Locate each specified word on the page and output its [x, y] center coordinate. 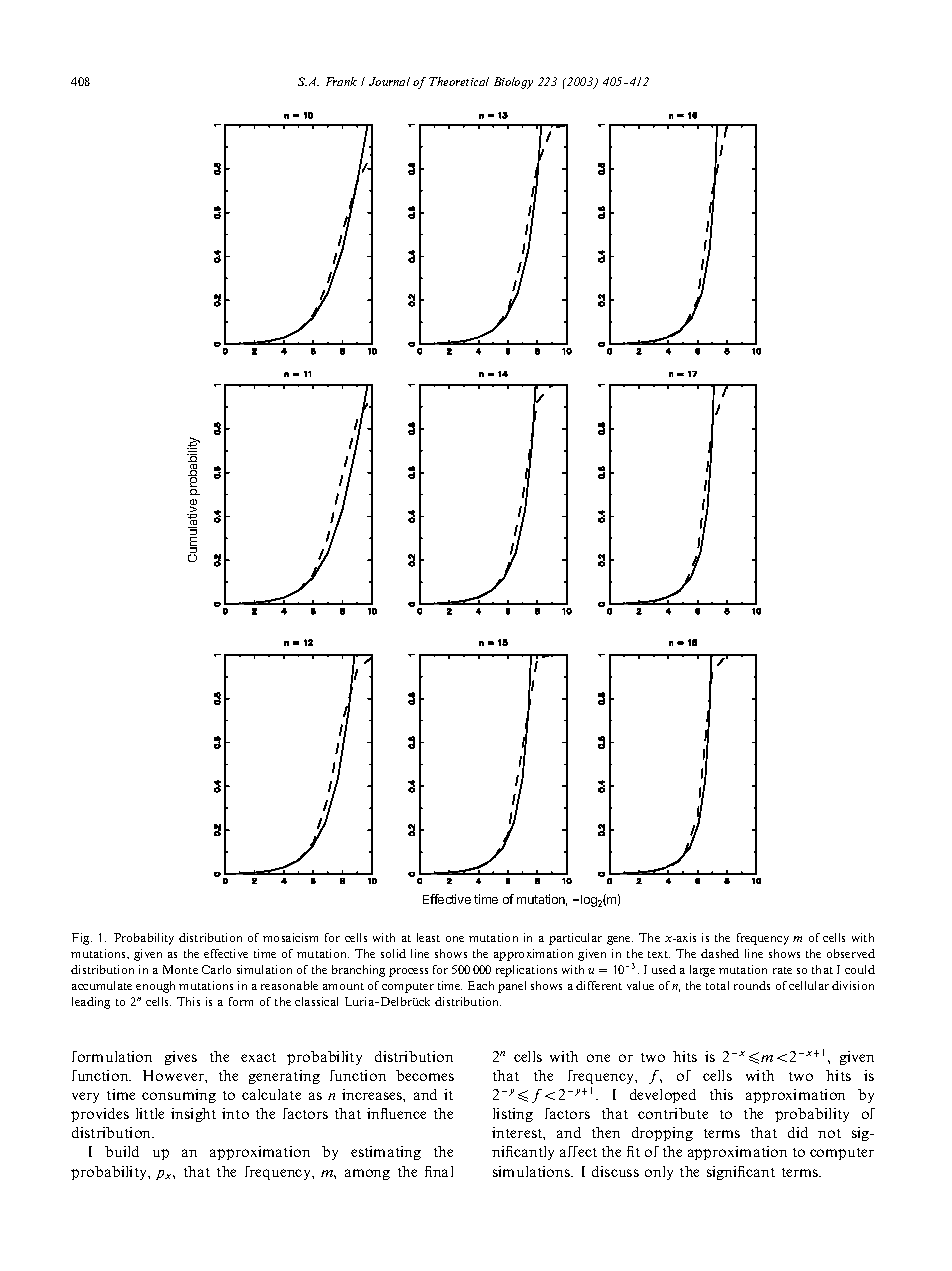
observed [851, 953]
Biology [513, 83]
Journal [389, 81]
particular [575, 939]
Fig [82, 939]
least [428, 937]
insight [193, 1115]
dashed [720, 953]
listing [513, 1115]
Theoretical [459, 81]
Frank [341, 81]
